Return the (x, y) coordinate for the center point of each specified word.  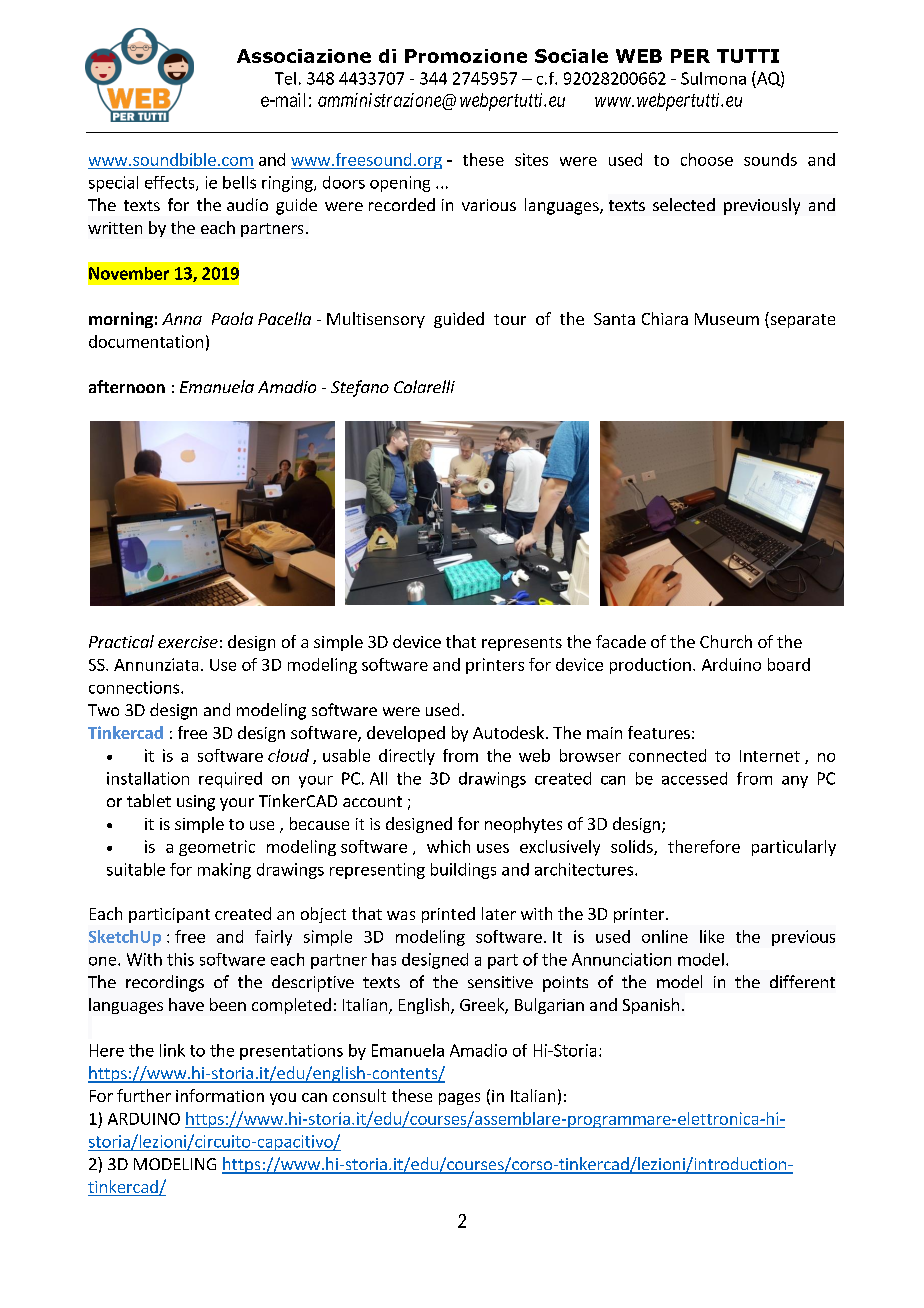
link (172, 1050)
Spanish (651, 1006)
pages (459, 1099)
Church (726, 641)
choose (707, 159)
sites (531, 159)
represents (522, 644)
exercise (188, 642)
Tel (285, 78)
